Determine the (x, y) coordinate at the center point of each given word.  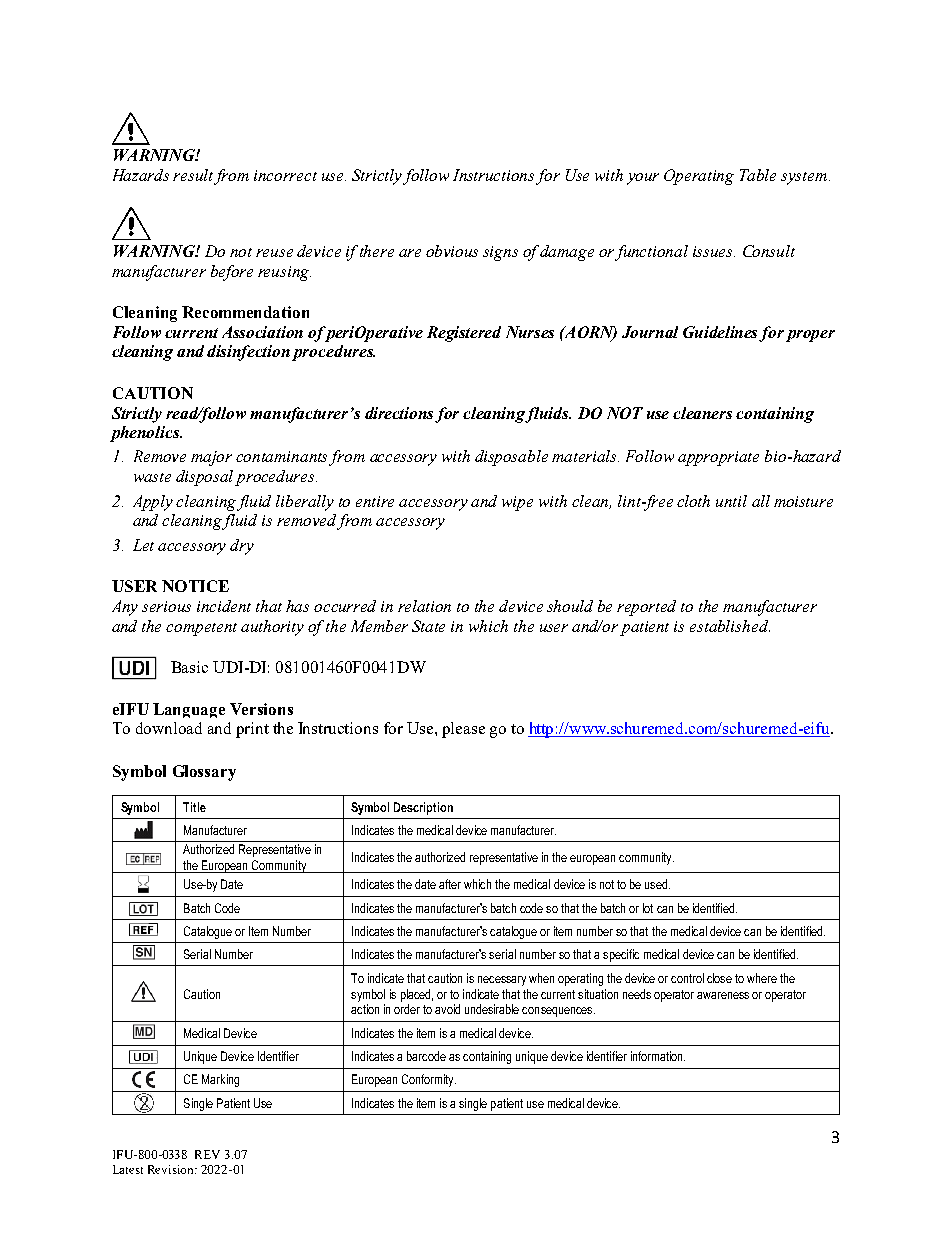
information (658, 1056)
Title (194, 807)
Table (758, 175)
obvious (452, 251)
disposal (204, 478)
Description (423, 808)
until (731, 501)
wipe (517, 503)
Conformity (429, 1080)
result (194, 176)
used (656, 884)
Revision (172, 1169)
